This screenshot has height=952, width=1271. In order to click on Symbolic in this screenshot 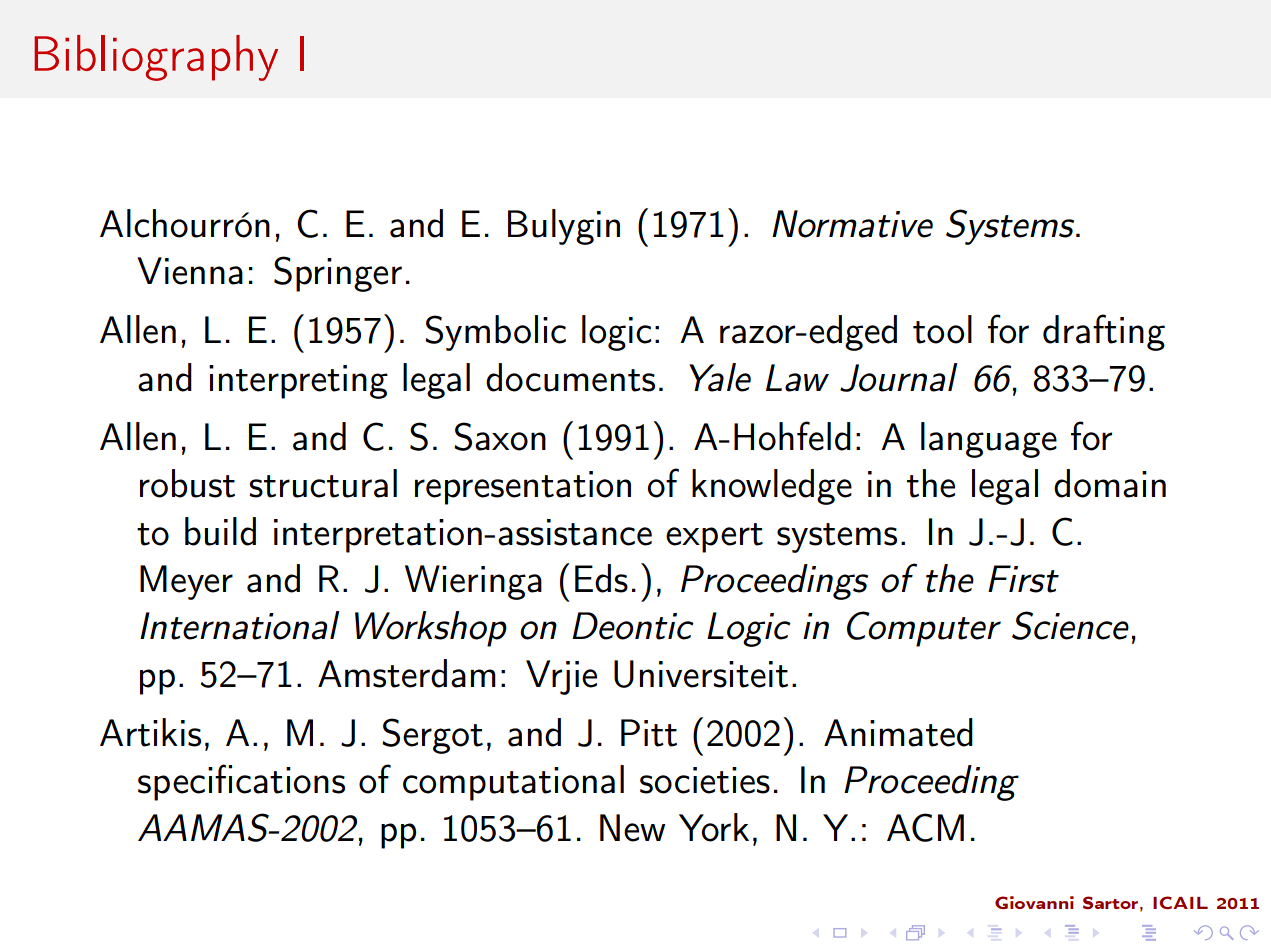, I will do `click(495, 333)`.
